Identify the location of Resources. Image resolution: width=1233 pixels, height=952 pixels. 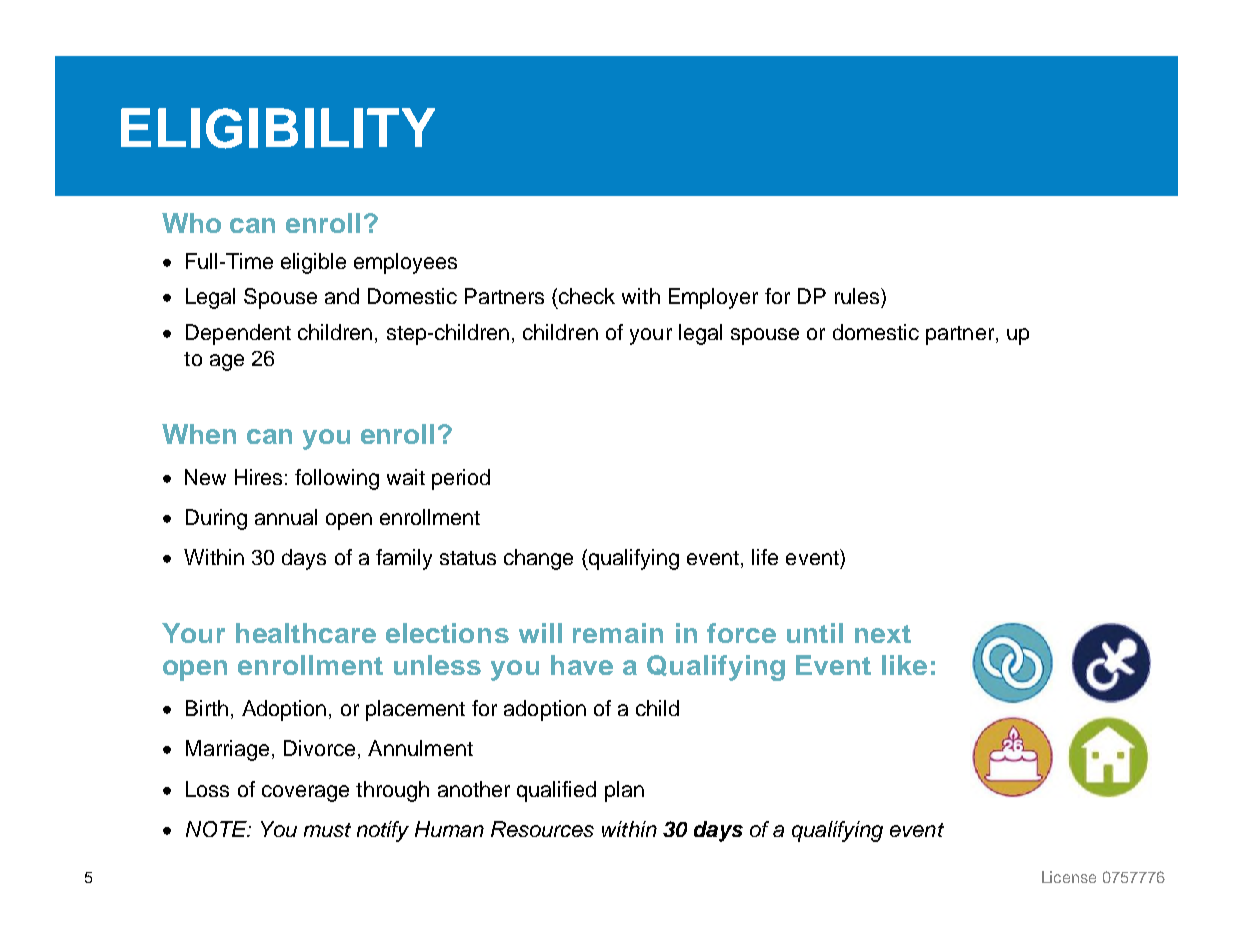
(542, 829).
